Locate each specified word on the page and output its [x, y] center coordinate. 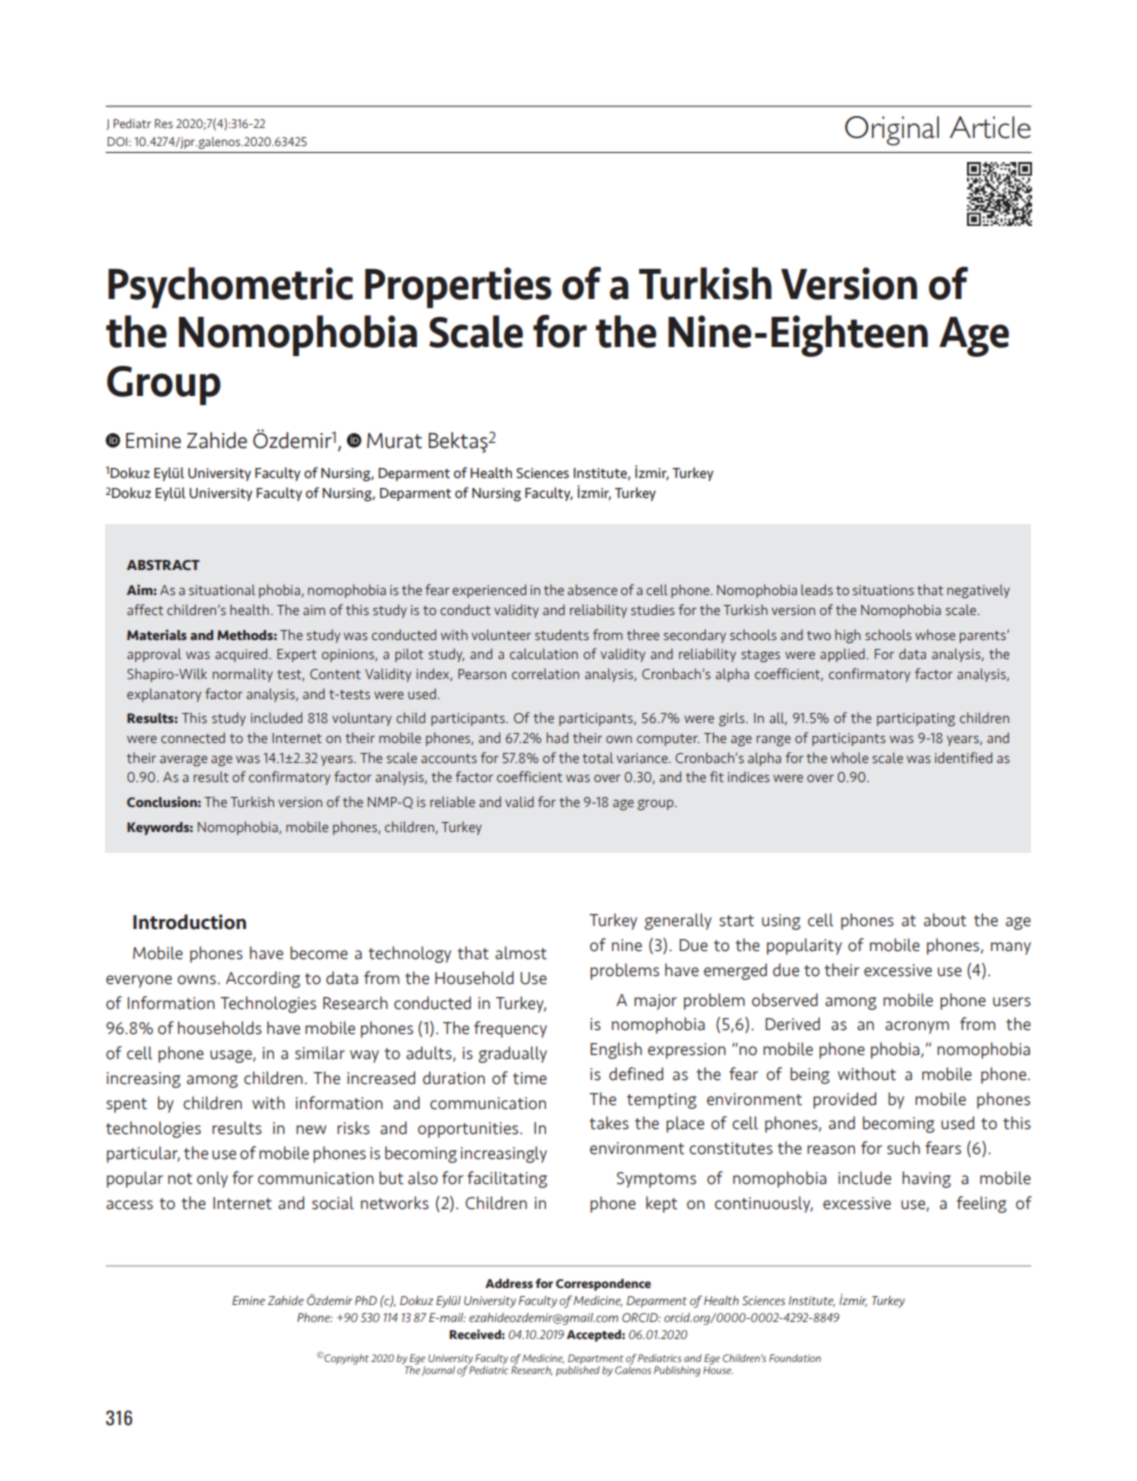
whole [849, 757]
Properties [458, 287]
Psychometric [230, 287]
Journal [438, 1371]
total [597, 757]
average [183, 761]
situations [883, 590]
